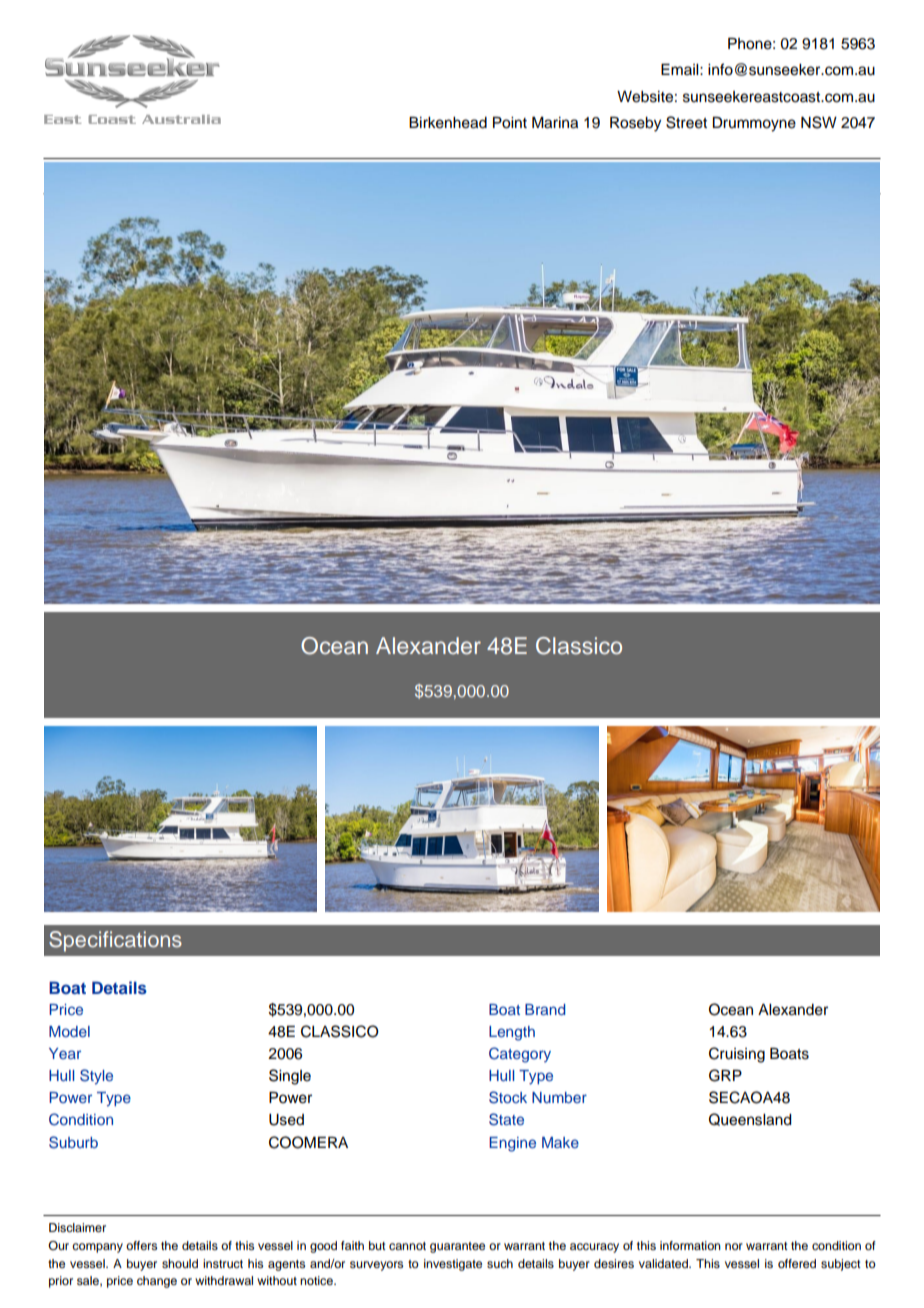 The image size is (924, 1308). What do you see at coordinates (512, 1033) in the screenshot?
I see `Length` at bounding box center [512, 1033].
